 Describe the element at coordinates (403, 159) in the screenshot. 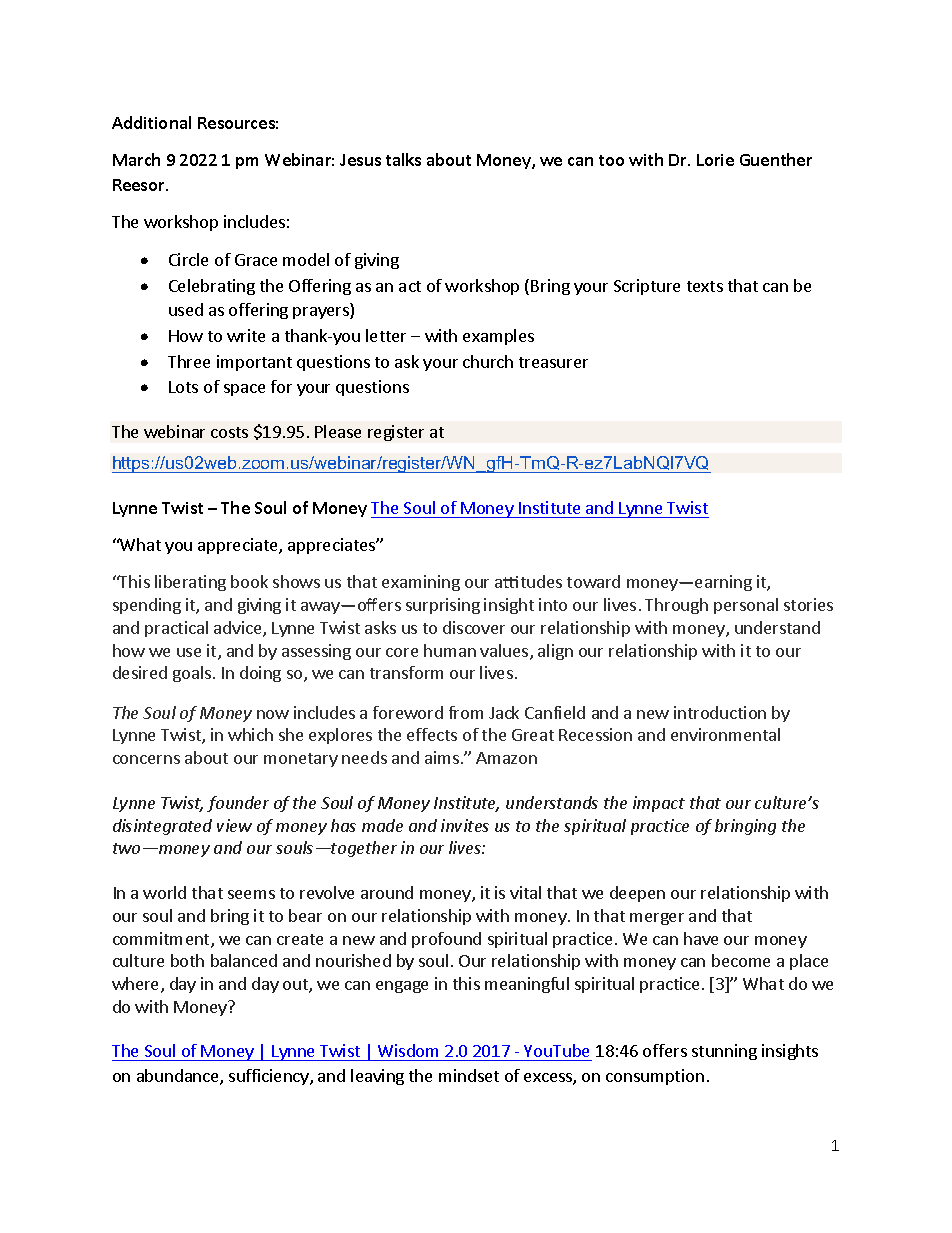

I see `talks` at that location.
